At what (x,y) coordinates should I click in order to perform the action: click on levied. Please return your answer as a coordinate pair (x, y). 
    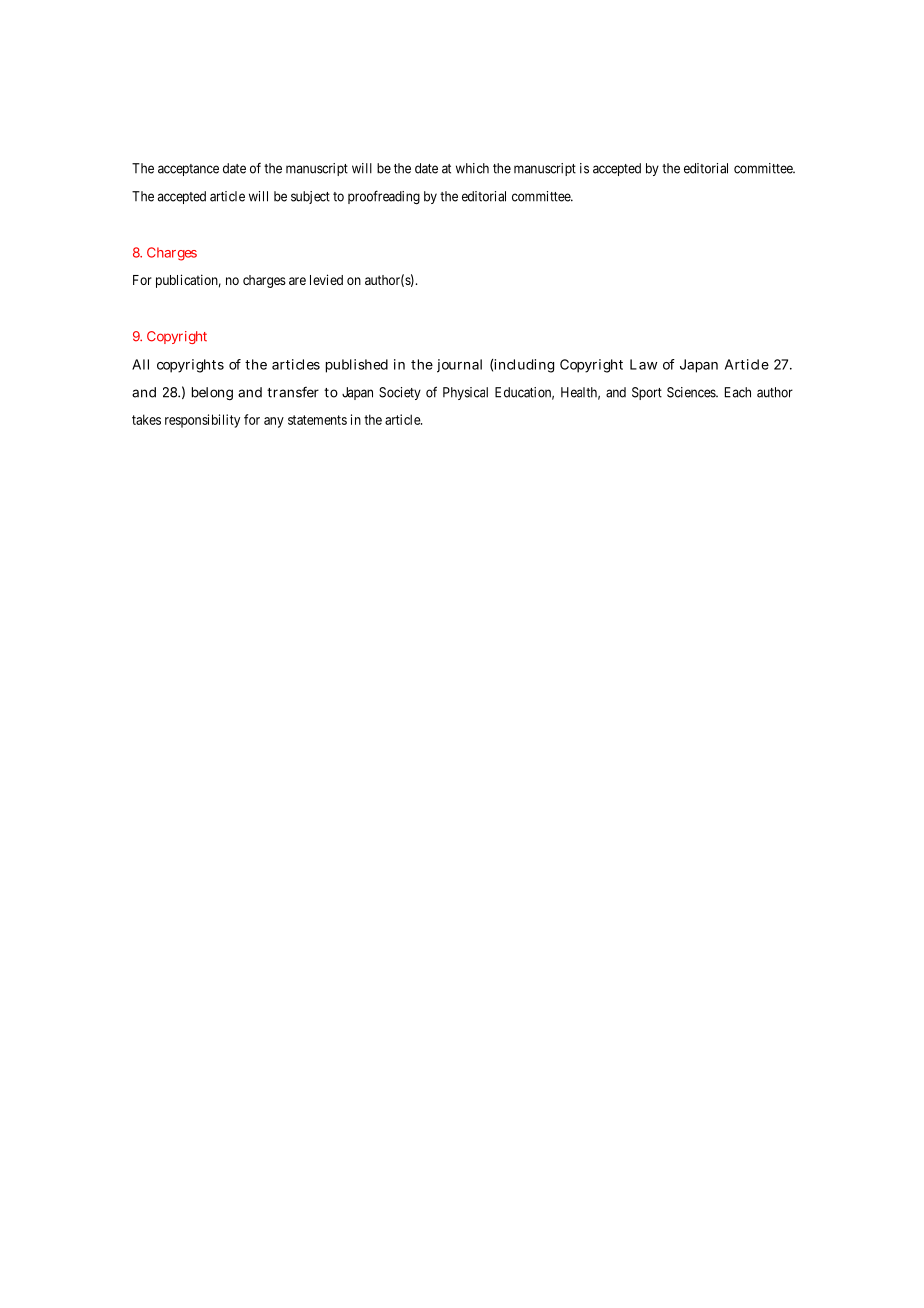
    Looking at the image, I should click on (326, 279).
